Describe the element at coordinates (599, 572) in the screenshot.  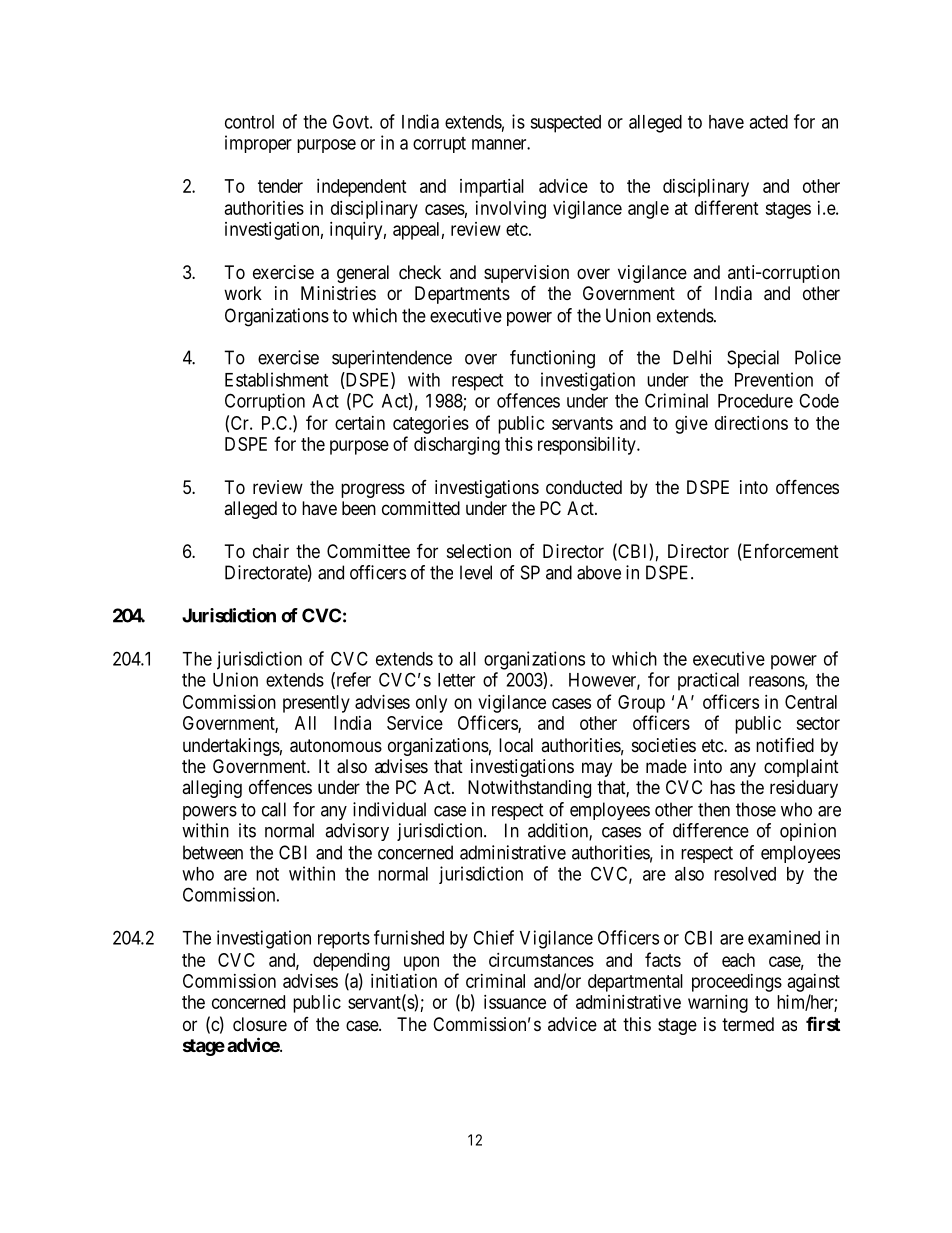
I see `above` at that location.
